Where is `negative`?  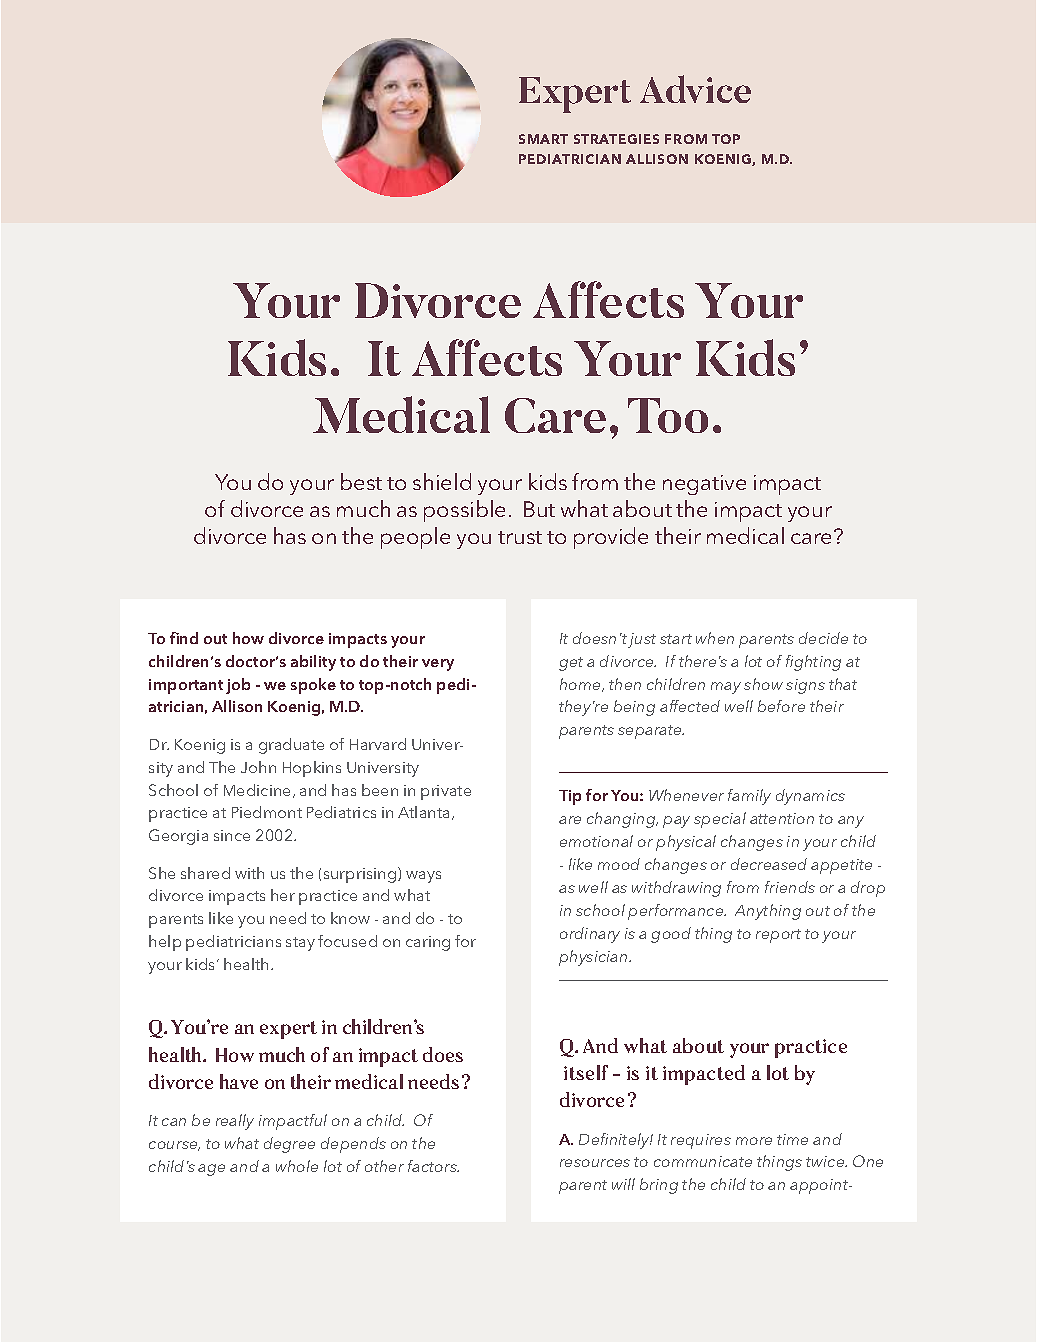 negative is located at coordinates (704, 485).
